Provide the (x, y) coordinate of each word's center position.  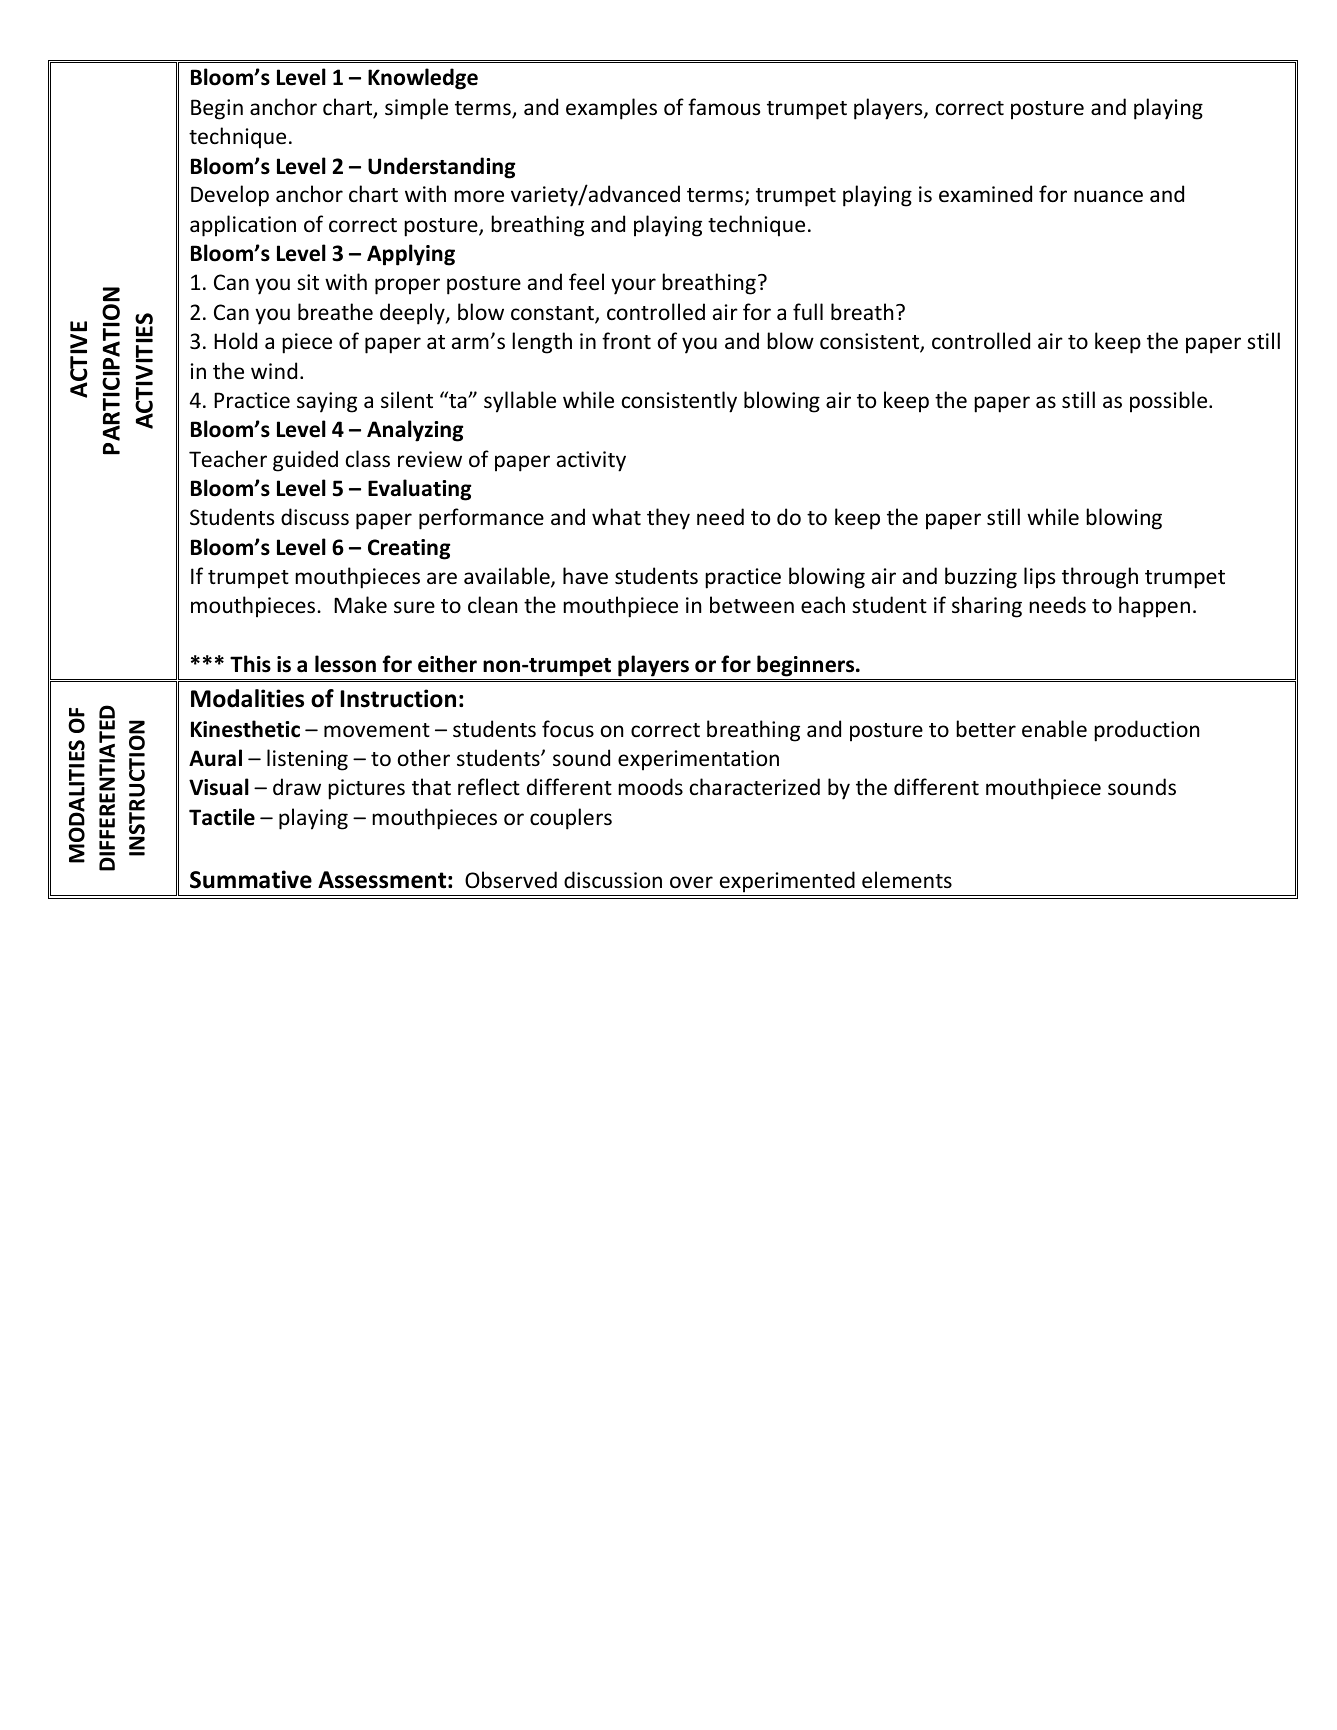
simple (416, 109)
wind (274, 370)
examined (985, 194)
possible (1170, 402)
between (752, 605)
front (626, 341)
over (691, 882)
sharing (987, 607)
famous (724, 106)
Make (360, 604)
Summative (251, 879)
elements (907, 880)
